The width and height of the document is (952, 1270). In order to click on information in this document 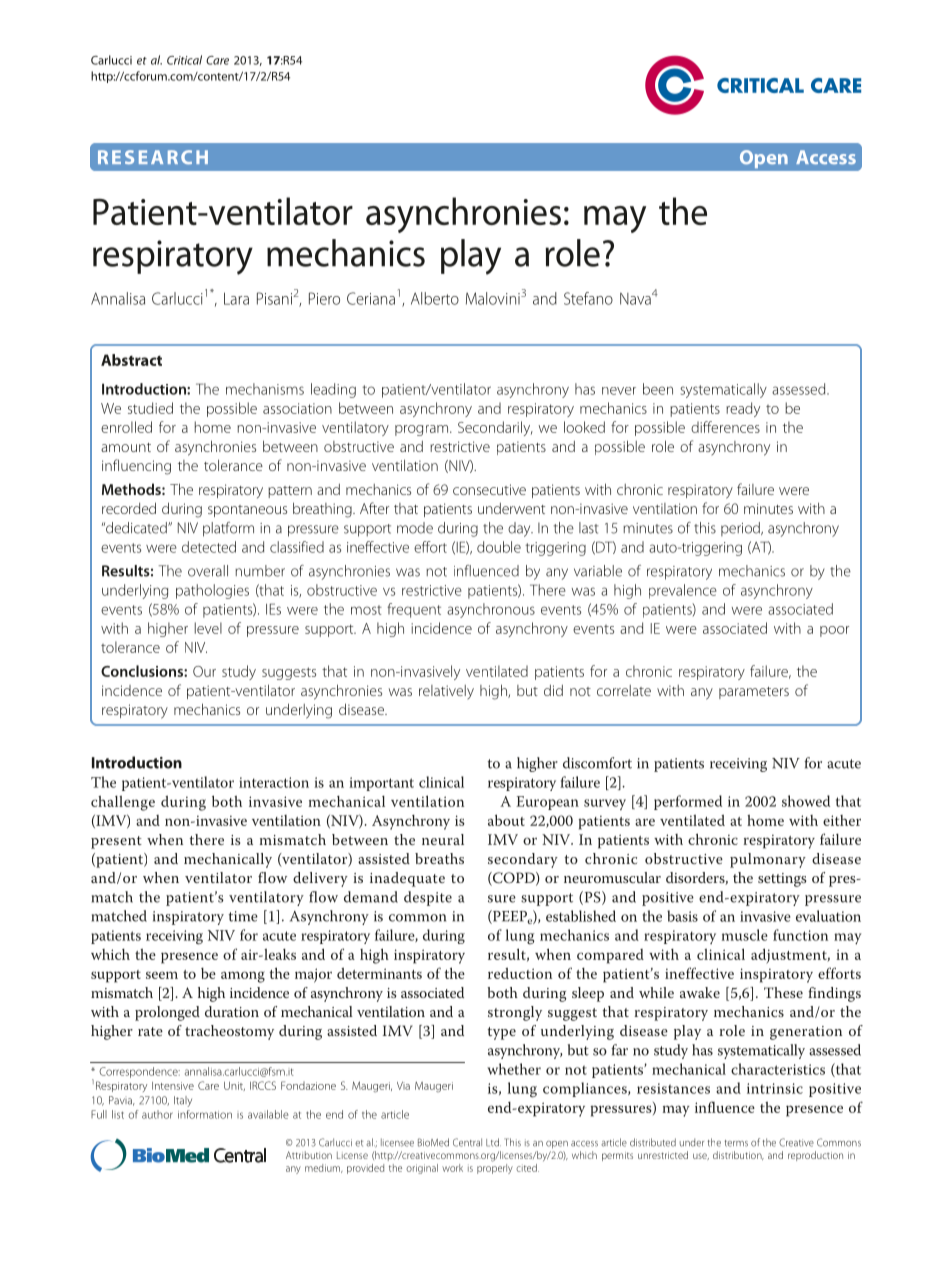, I will do `click(205, 1114)`.
